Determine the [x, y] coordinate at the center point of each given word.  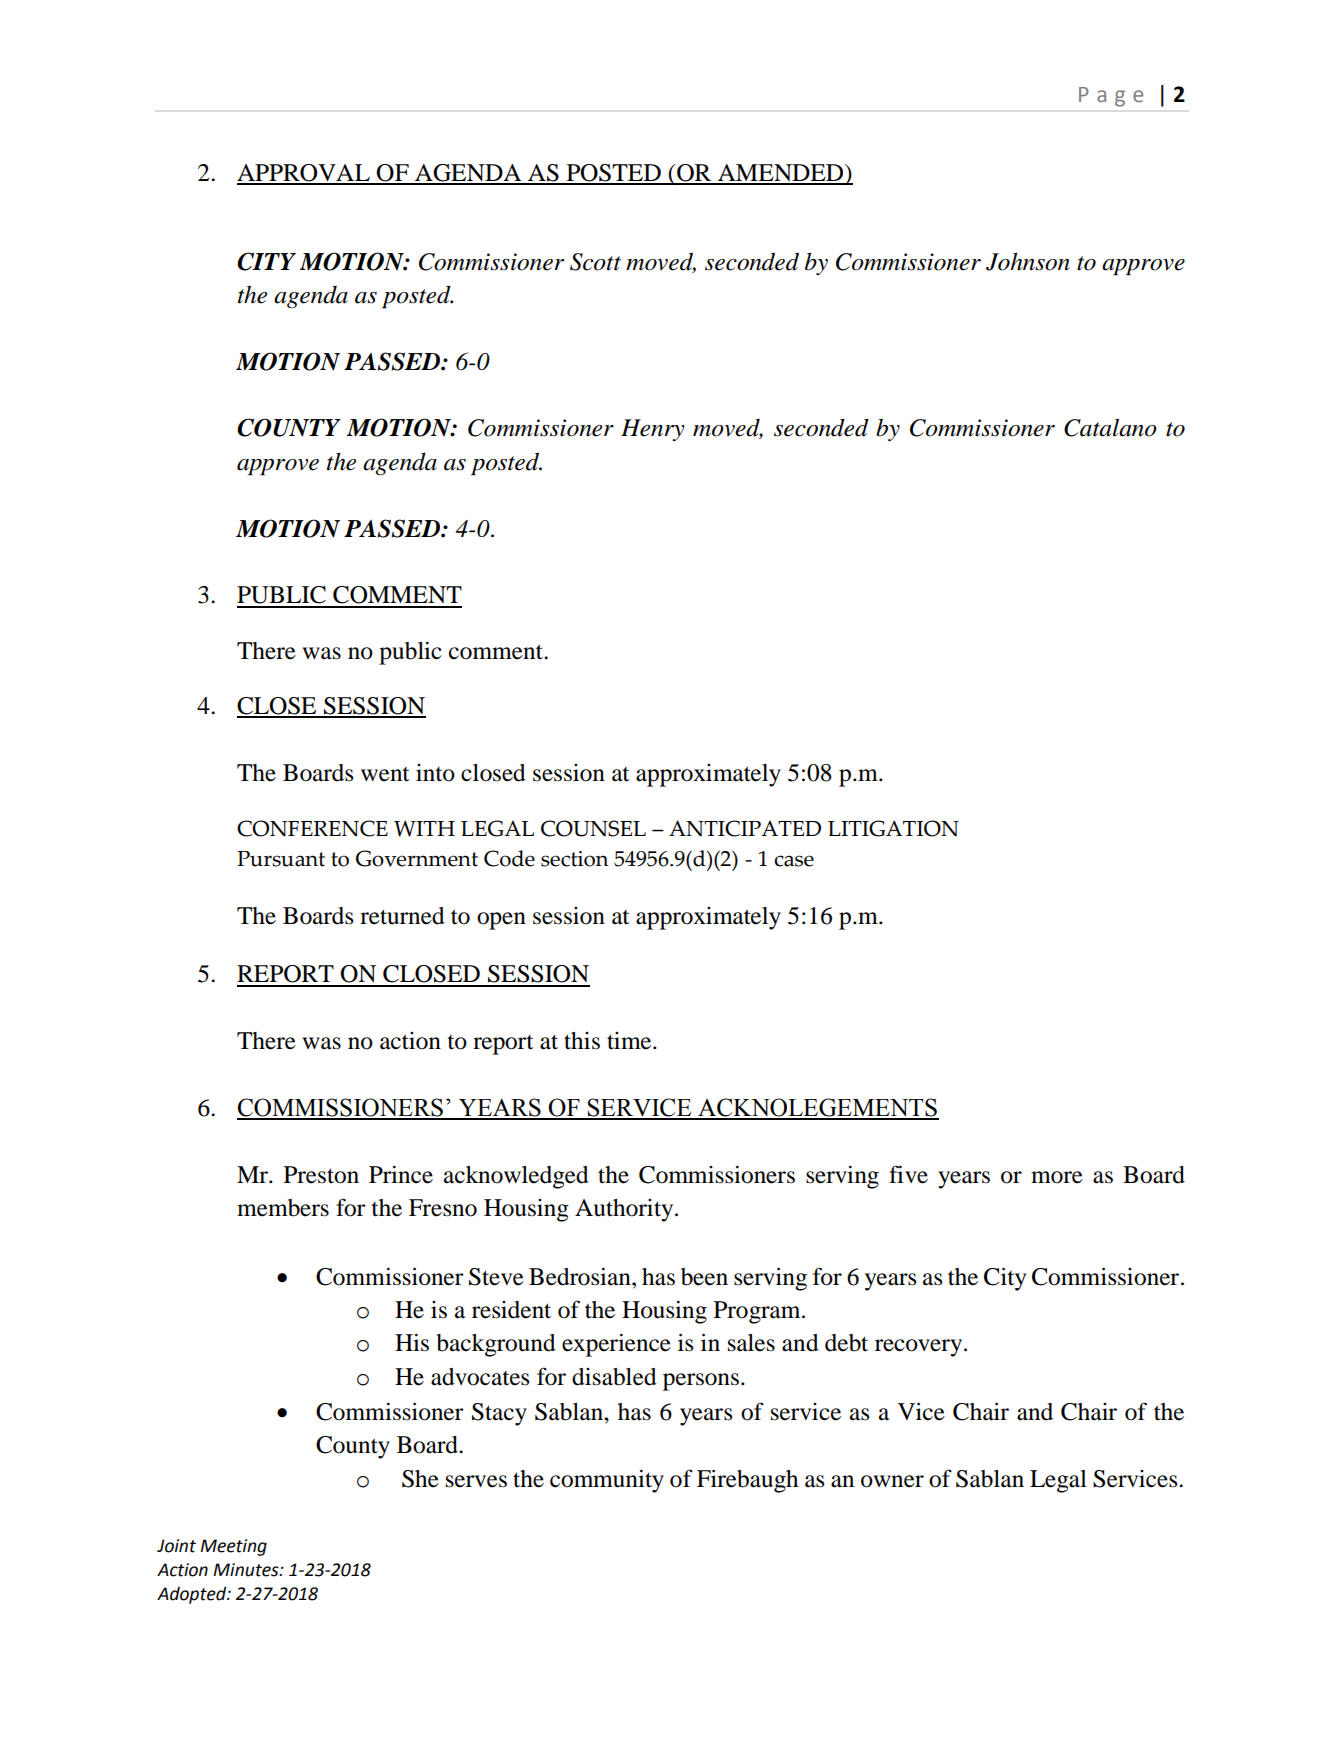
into [435, 773]
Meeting [233, 1547]
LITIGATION [893, 828]
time [630, 1041]
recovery [920, 1348]
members [283, 1208]
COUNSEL [593, 828]
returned [402, 916]
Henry [652, 430]
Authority [625, 1210]
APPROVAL [304, 174]
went [385, 774]
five [908, 1174]
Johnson [1028, 262]
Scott [595, 262]
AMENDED [781, 174]
